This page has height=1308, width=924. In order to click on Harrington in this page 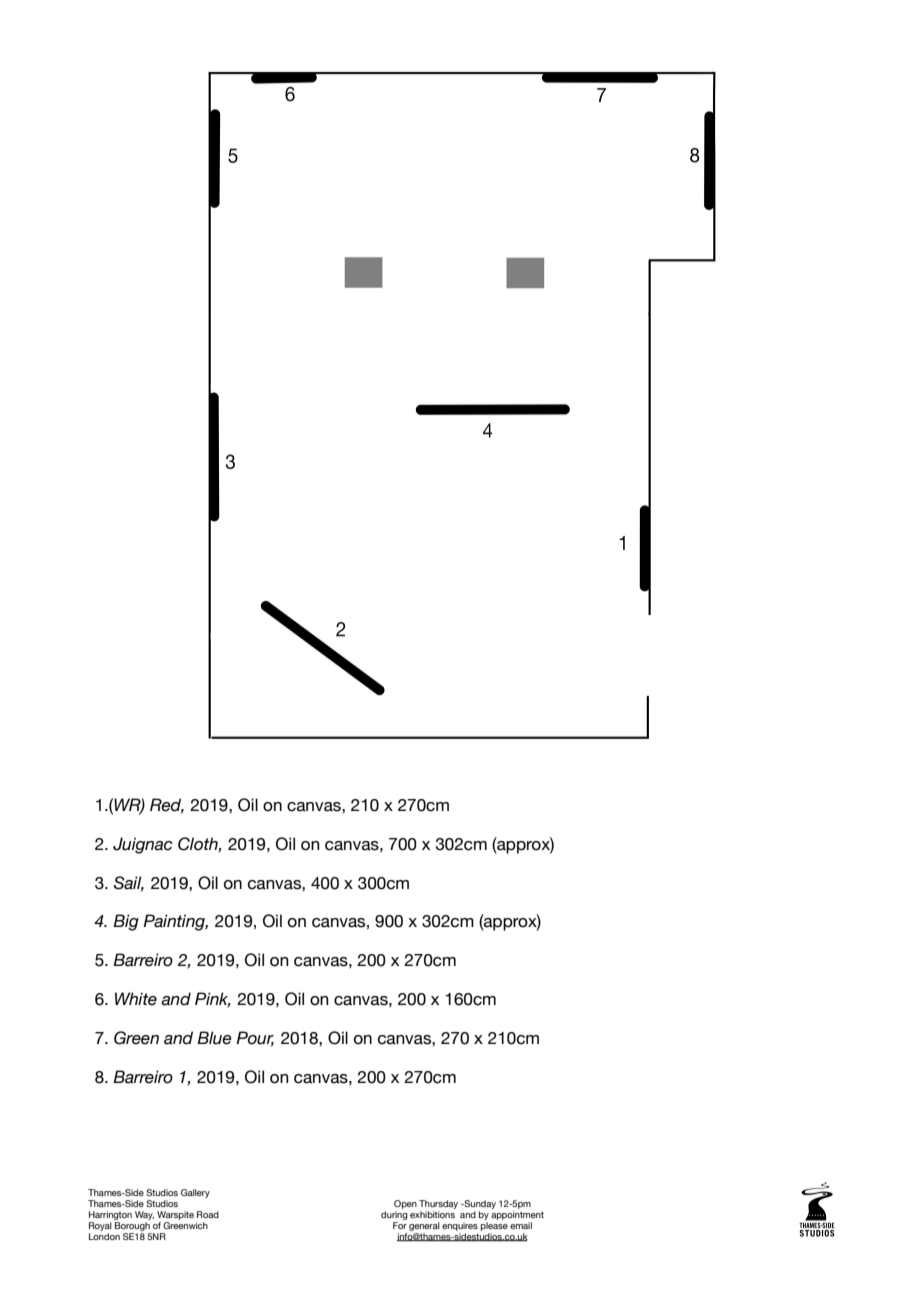, I will do `click(110, 1215)`.
